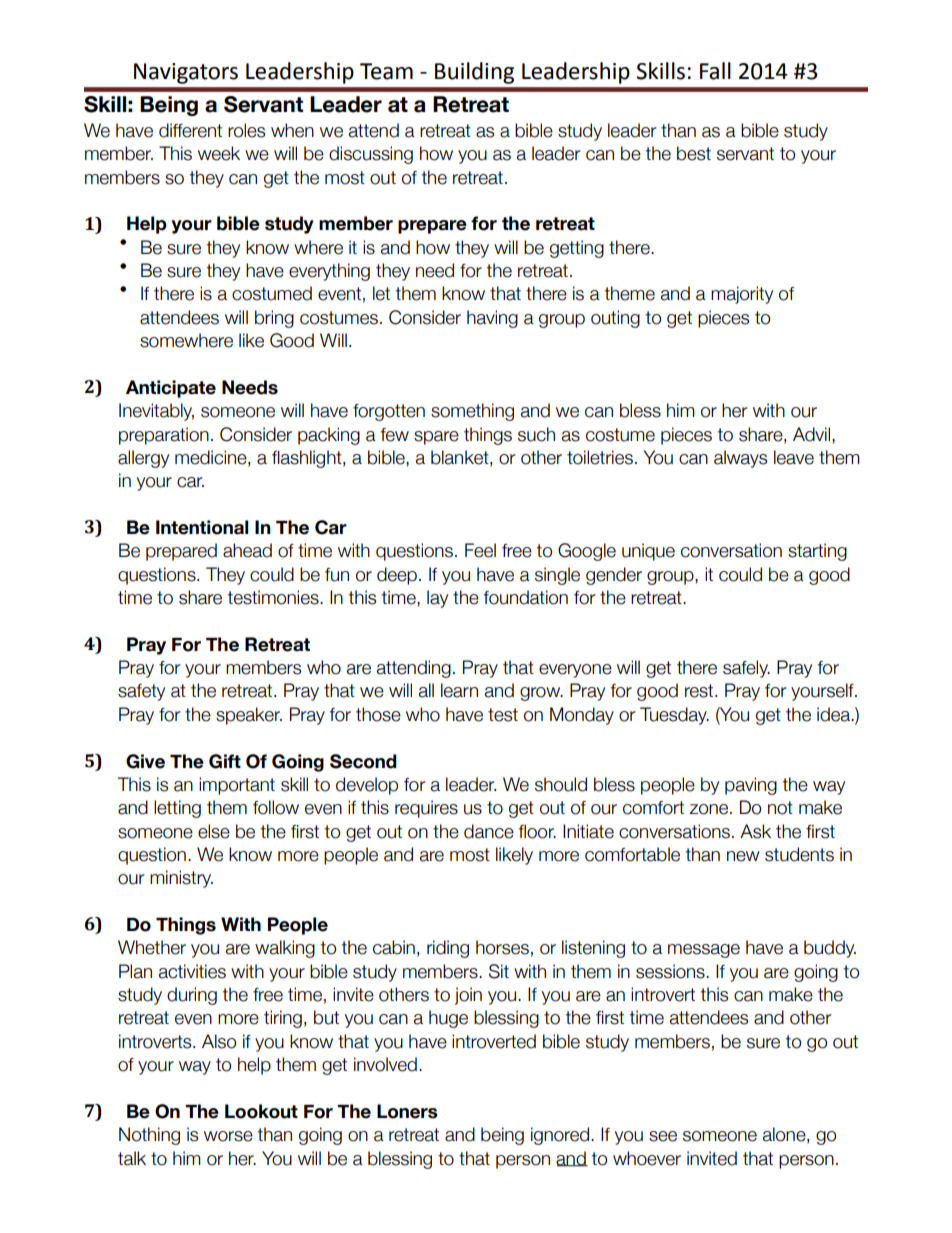 This page has height=1233, width=952. I want to click on new, so click(743, 856).
